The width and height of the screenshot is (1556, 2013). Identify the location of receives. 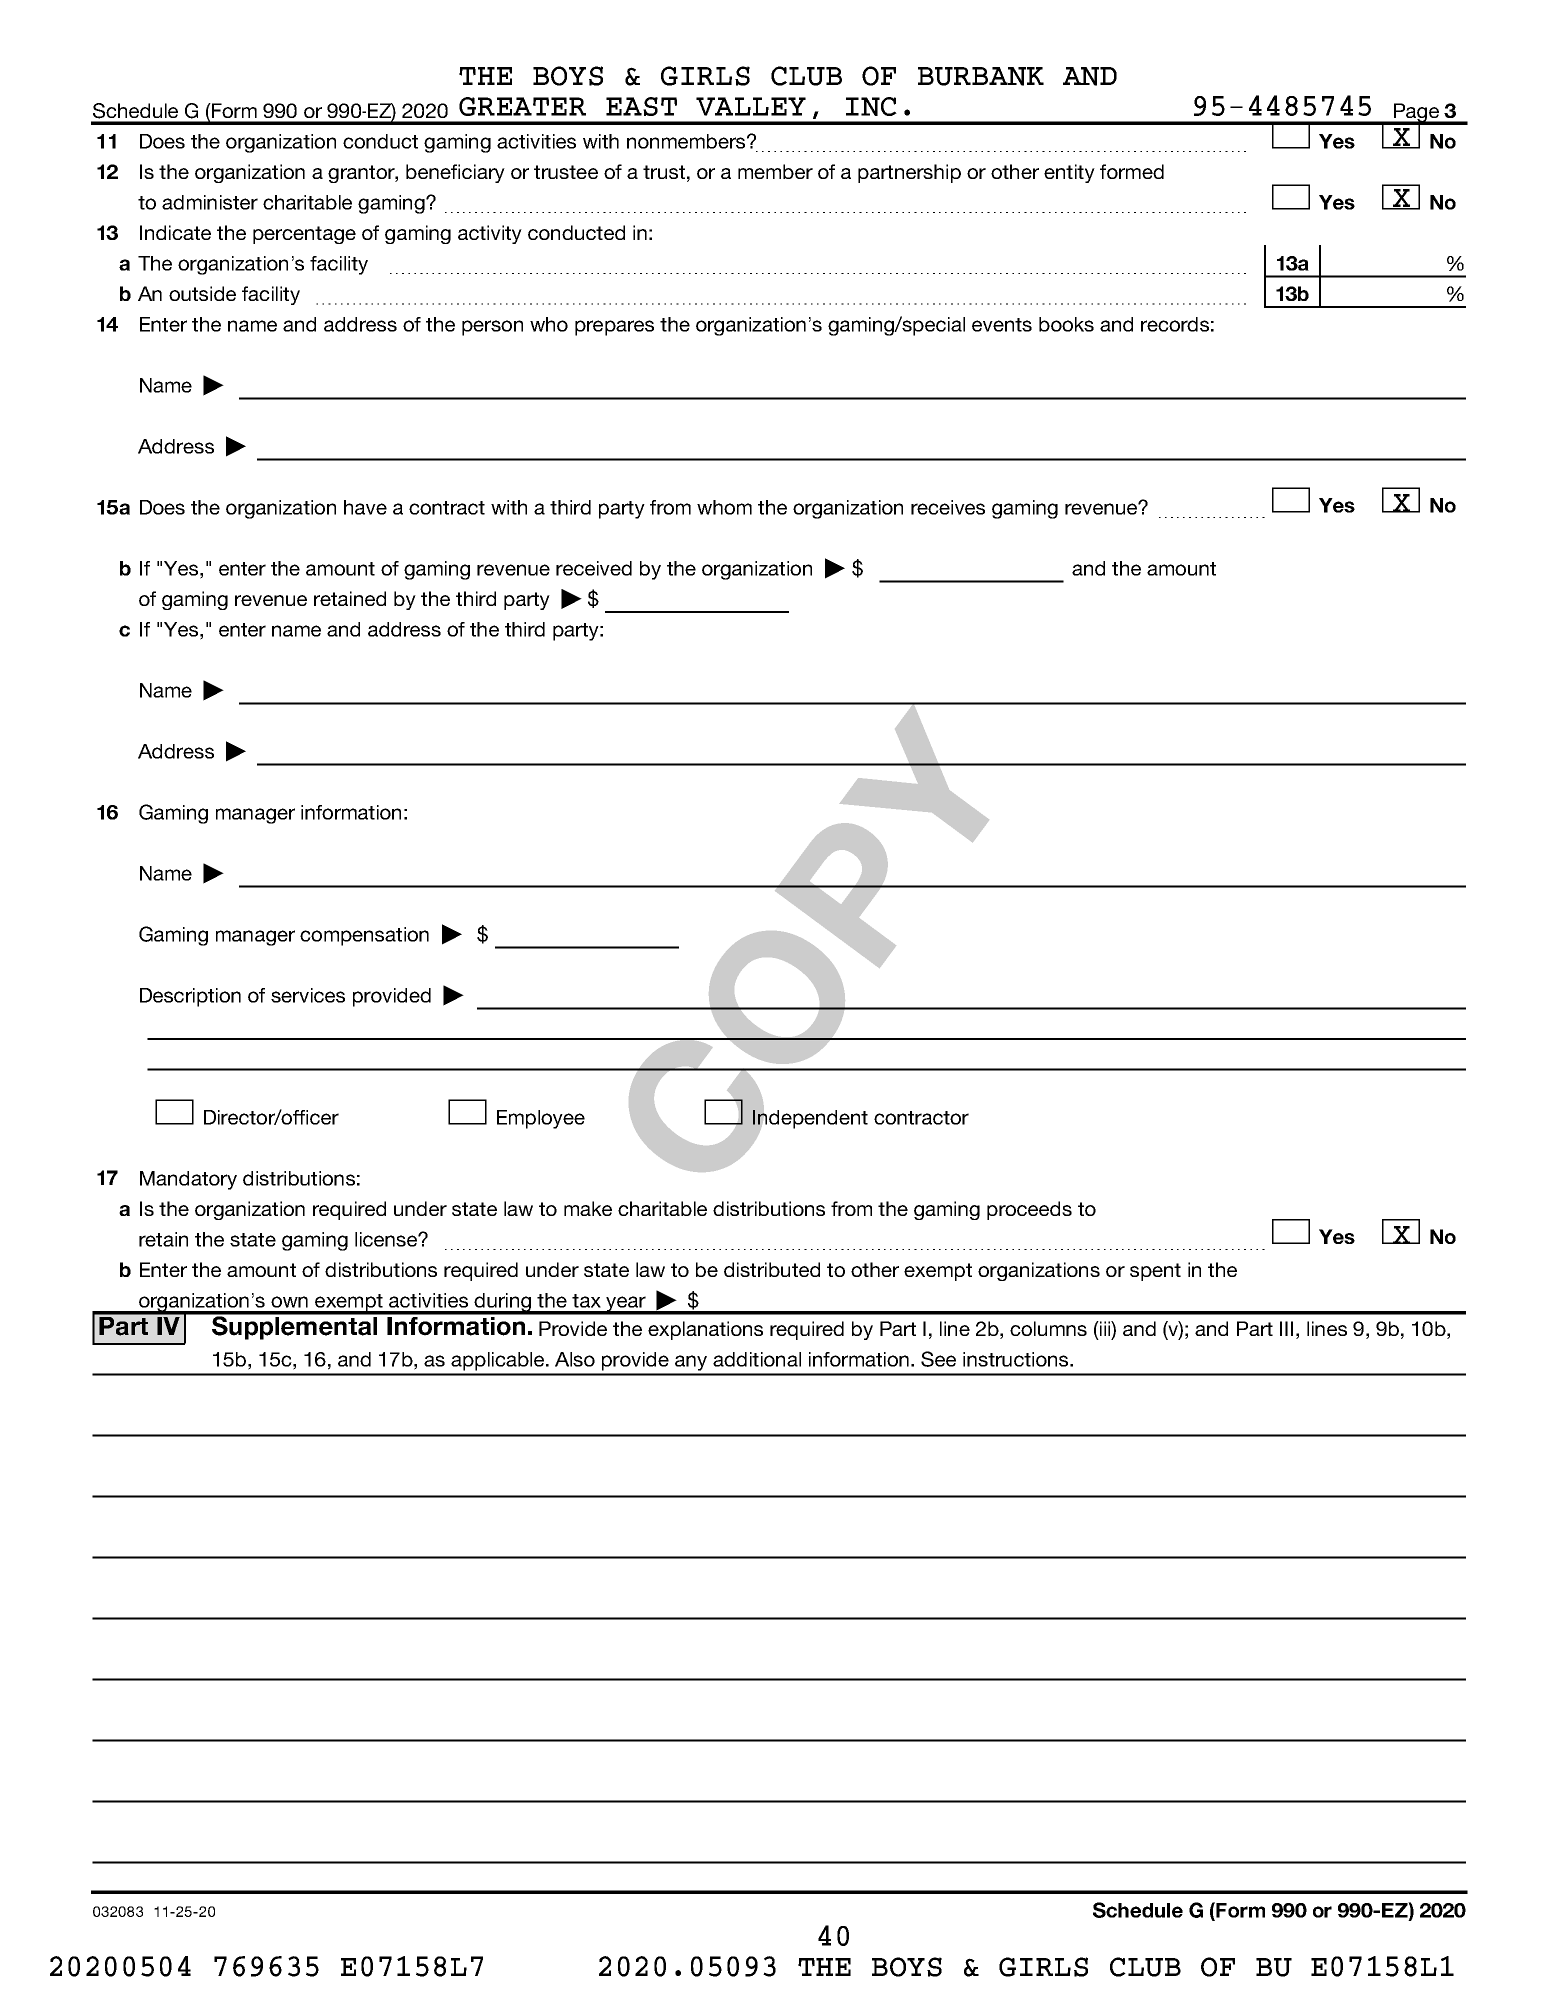
(948, 507).
